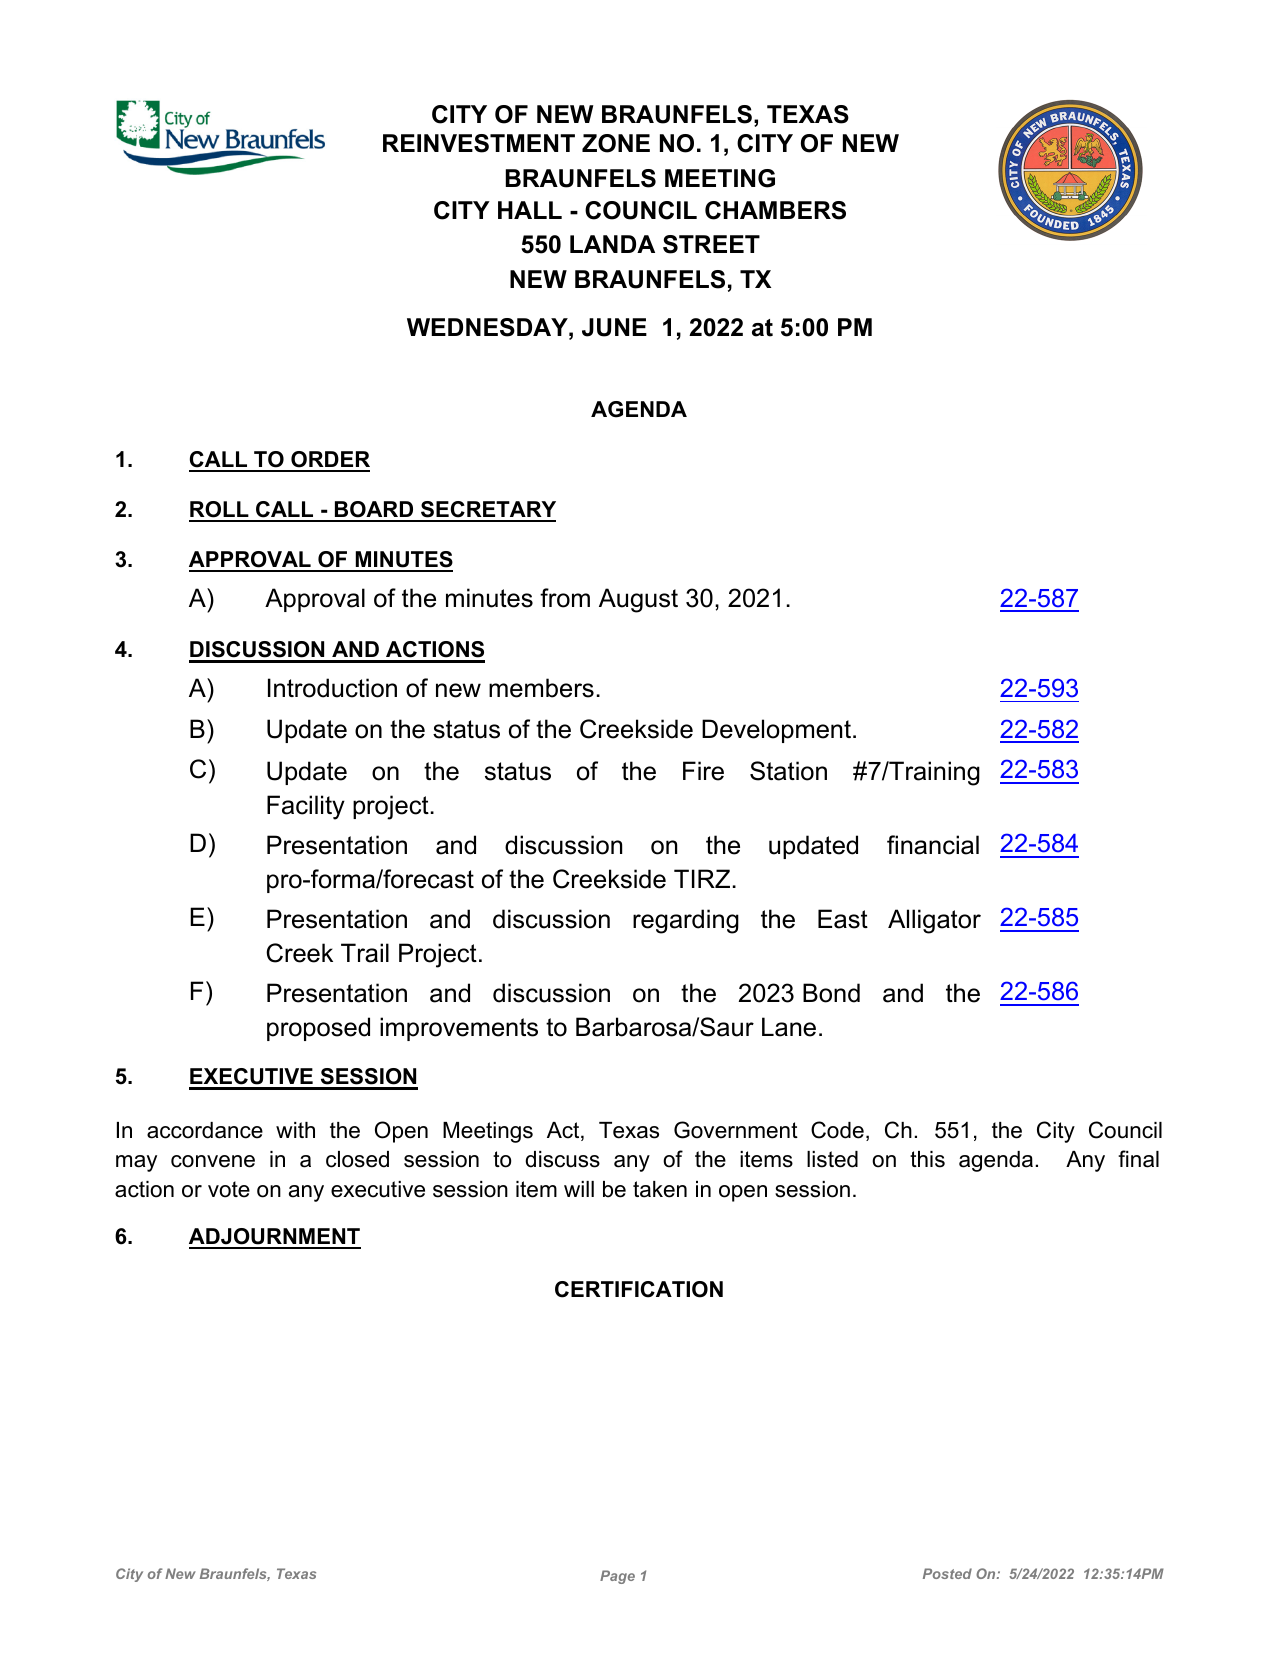 The height and width of the screenshot is (1663, 1285). I want to click on vote, so click(229, 1189).
